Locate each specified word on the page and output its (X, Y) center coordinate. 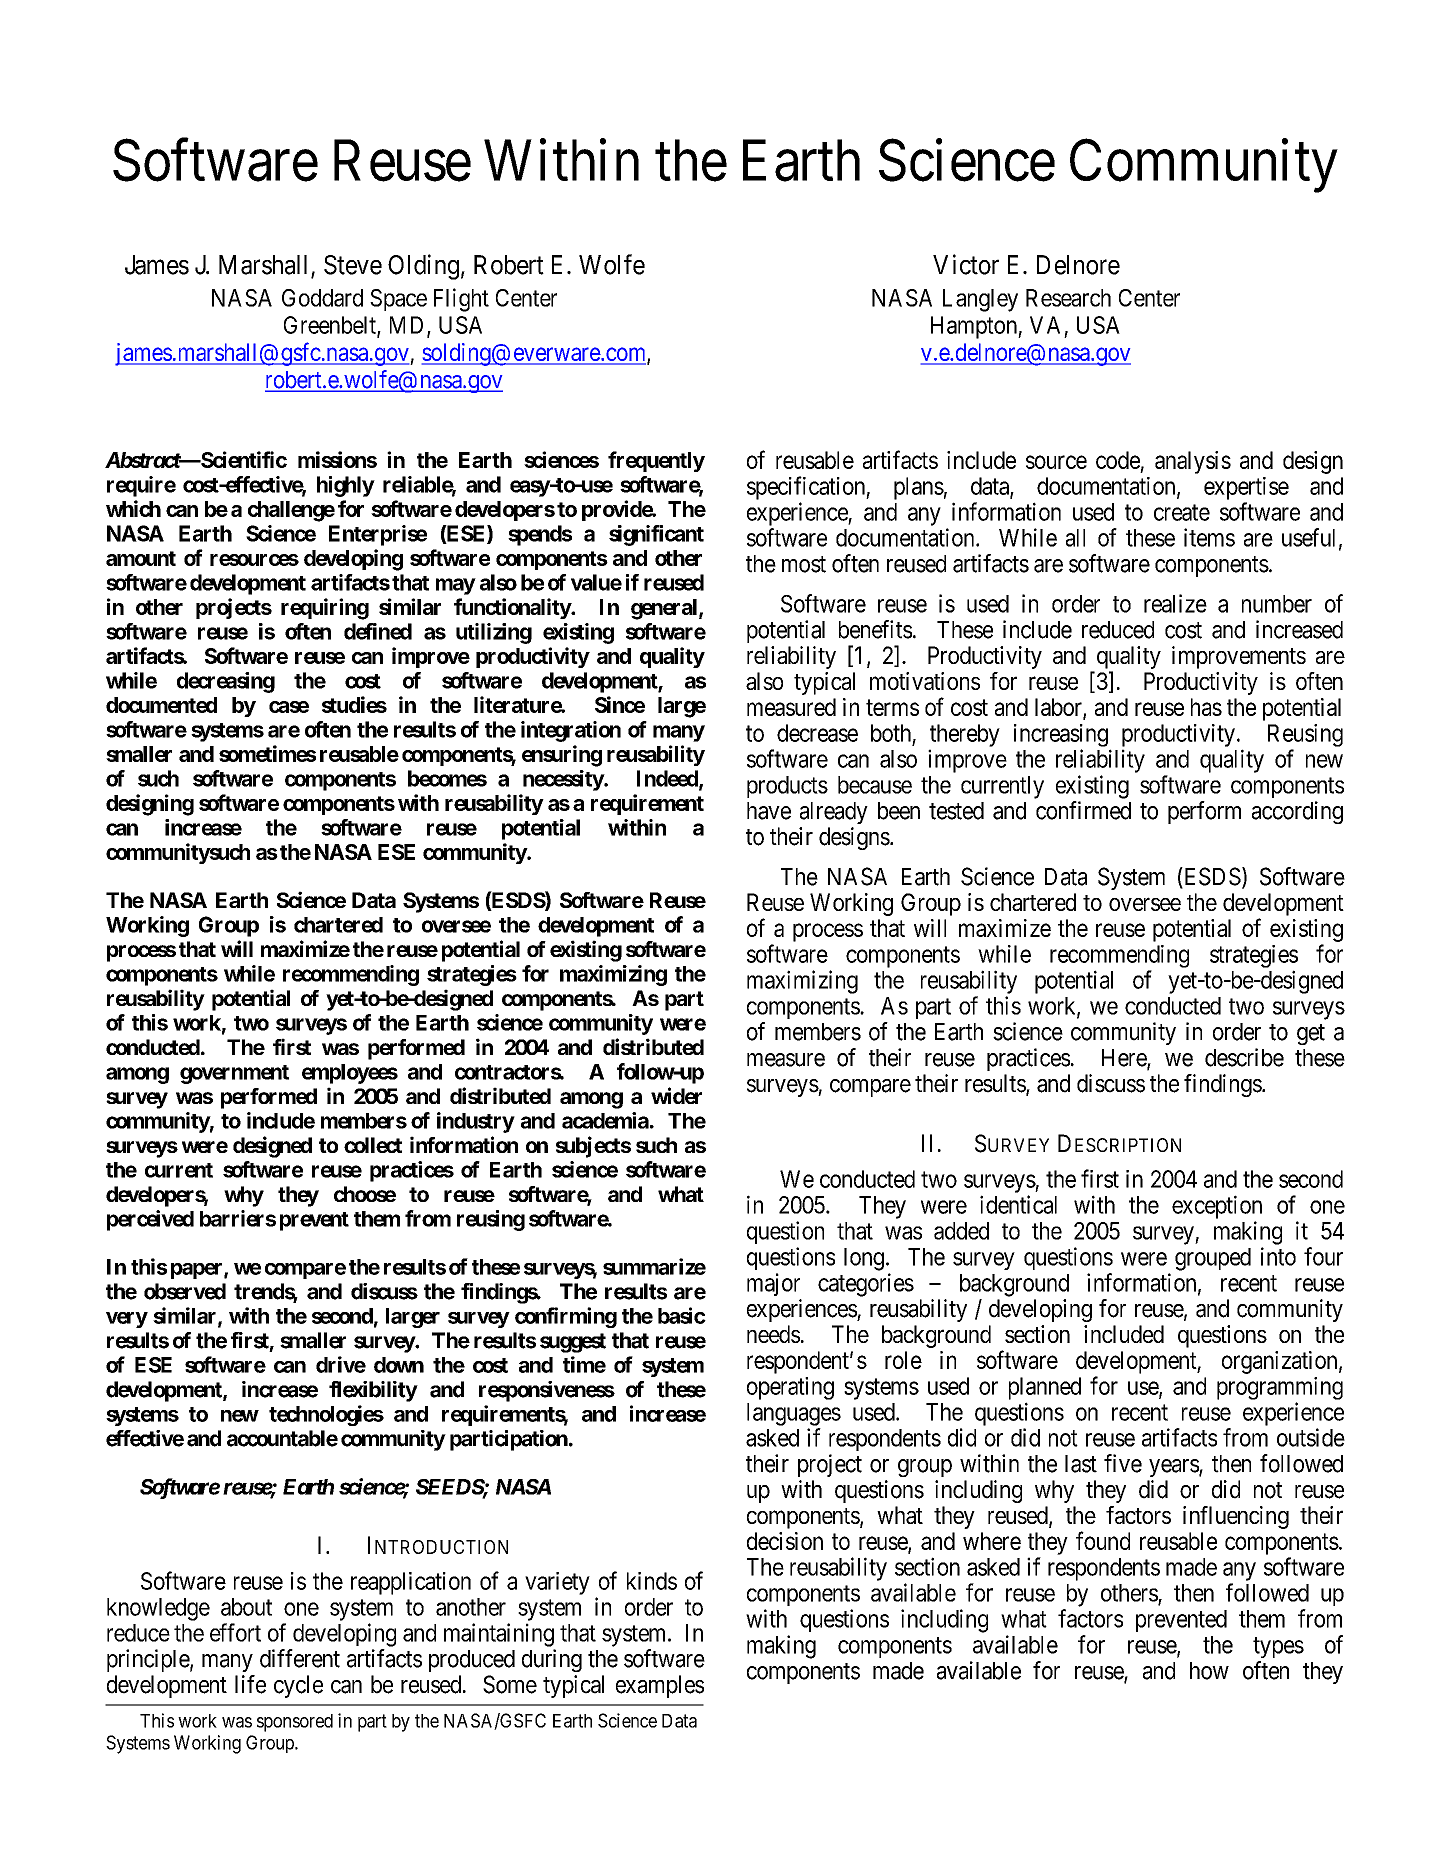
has (1206, 707)
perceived (150, 1220)
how (1209, 1671)
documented (161, 705)
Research (1068, 298)
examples (660, 1686)
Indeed (668, 779)
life (250, 1684)
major (773, 1284)
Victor (966, 264)
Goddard (322, 298)
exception (1217, 1207)
